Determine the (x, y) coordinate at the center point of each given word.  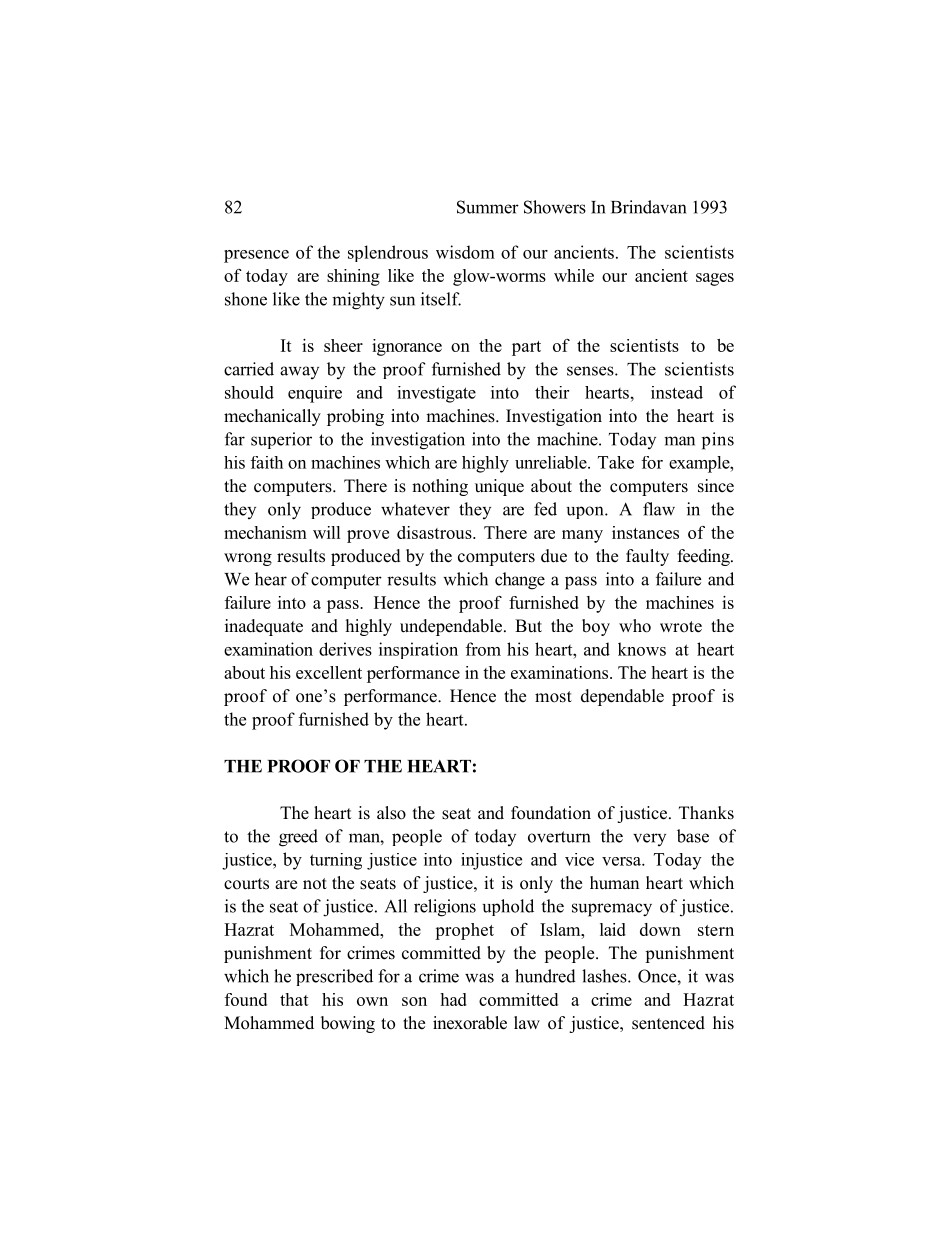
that (294, 999)
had (453, 999)
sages (715, 279)
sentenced (668, 1023)
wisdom (465, 252)
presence (256, 256)
